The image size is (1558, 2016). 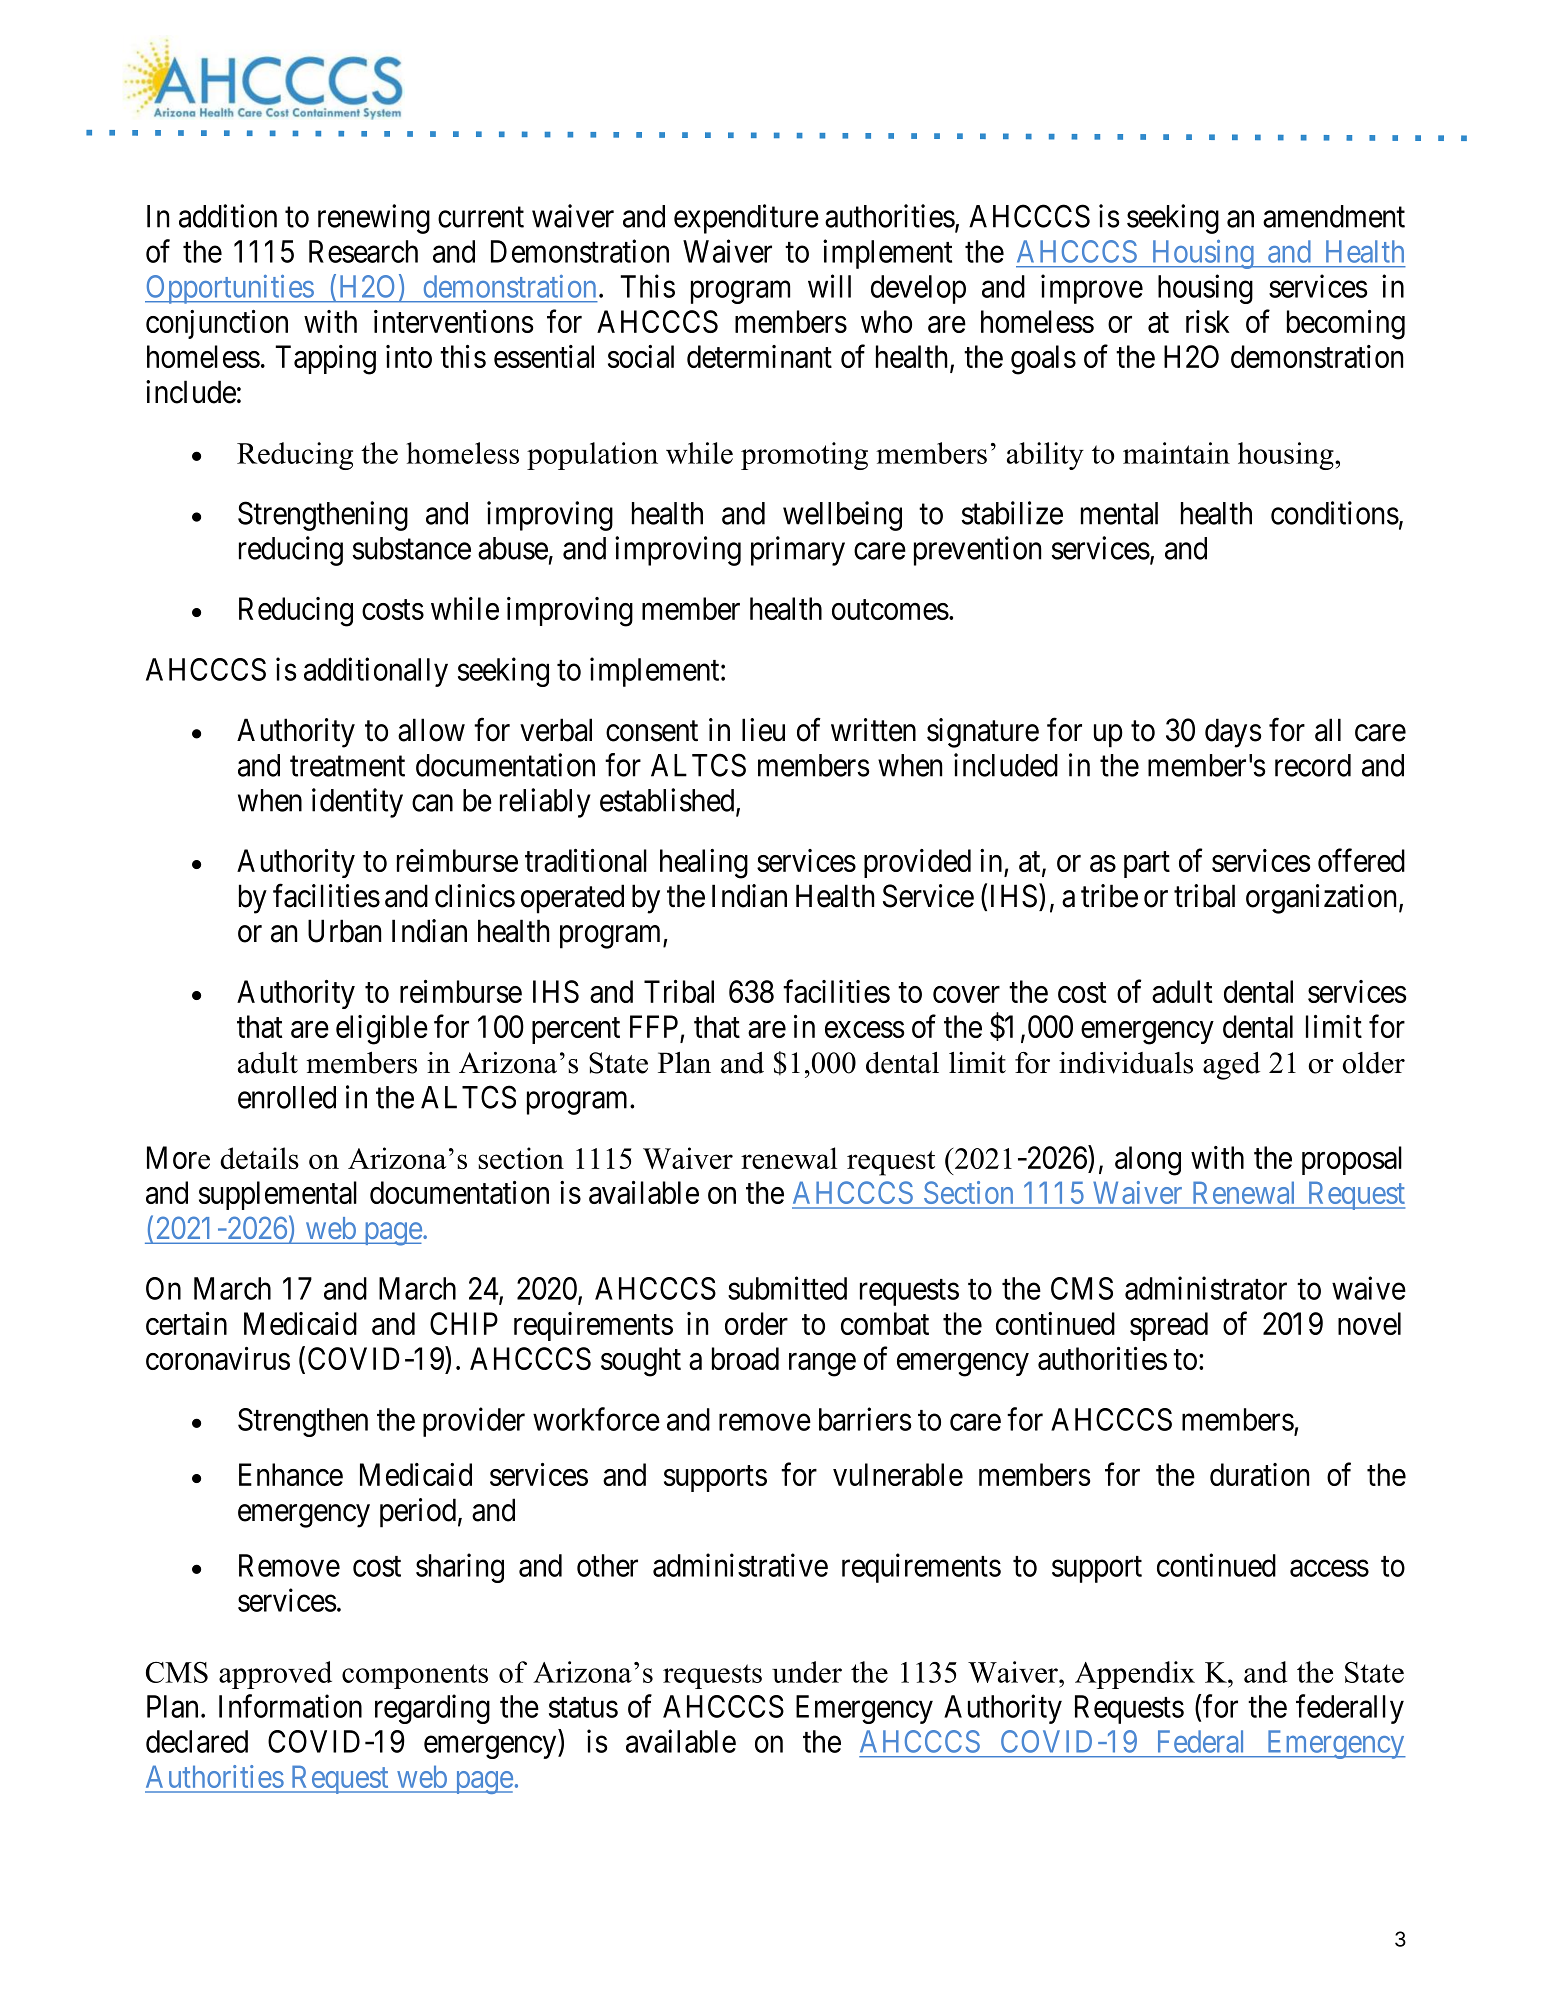 I want to click on under, so click(x=807, y=1672).
